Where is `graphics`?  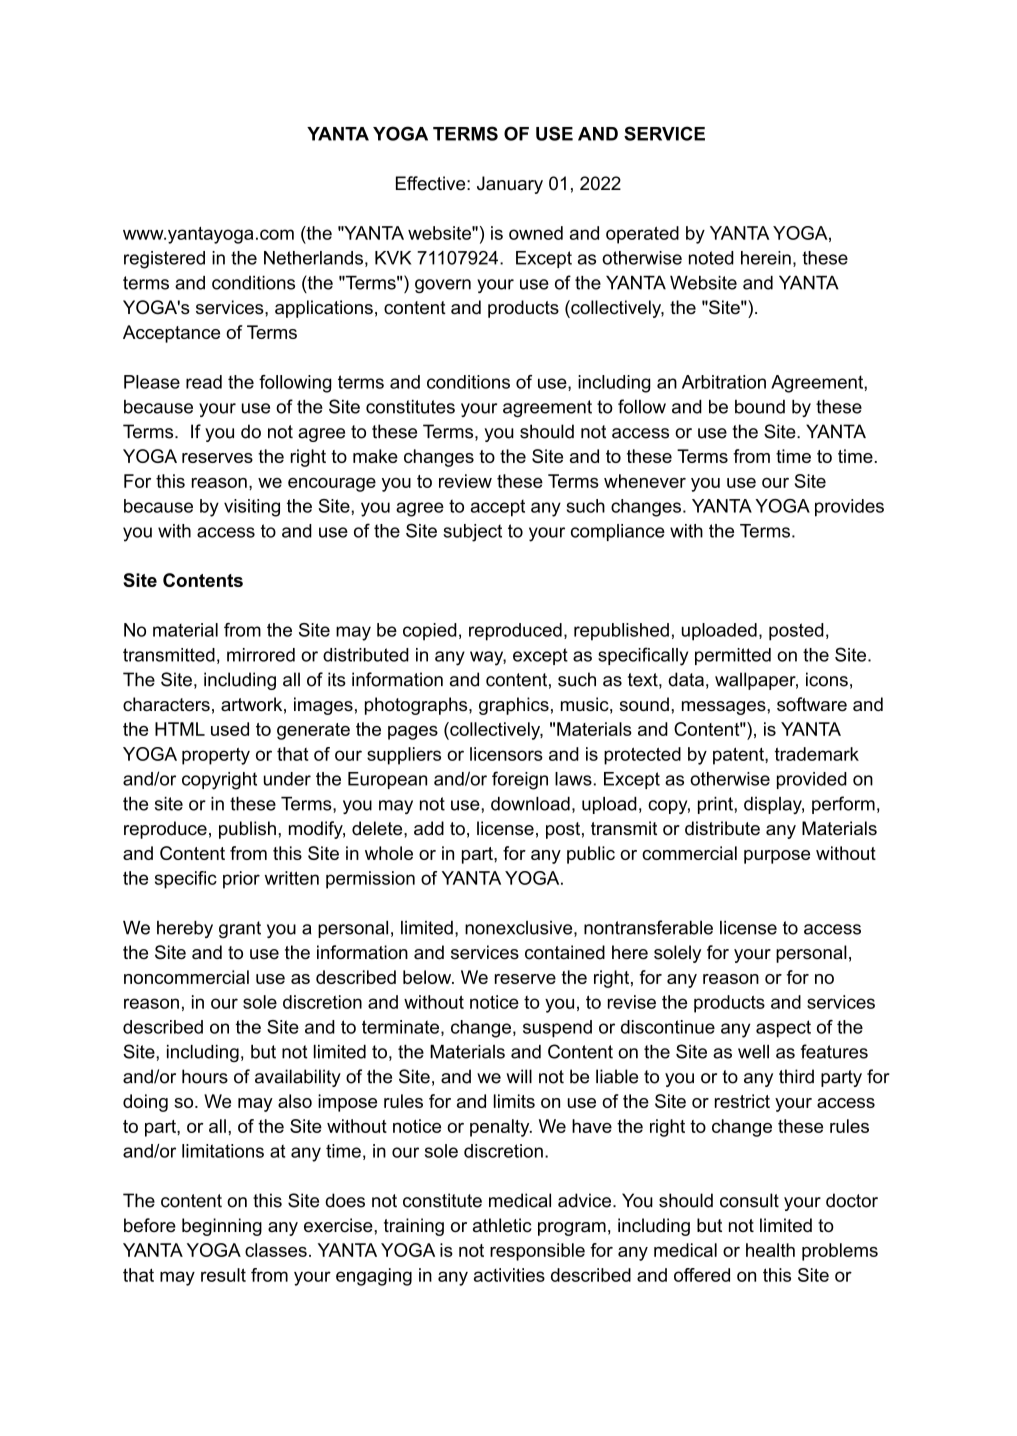 graphics is located at coordinates (514, 706).
